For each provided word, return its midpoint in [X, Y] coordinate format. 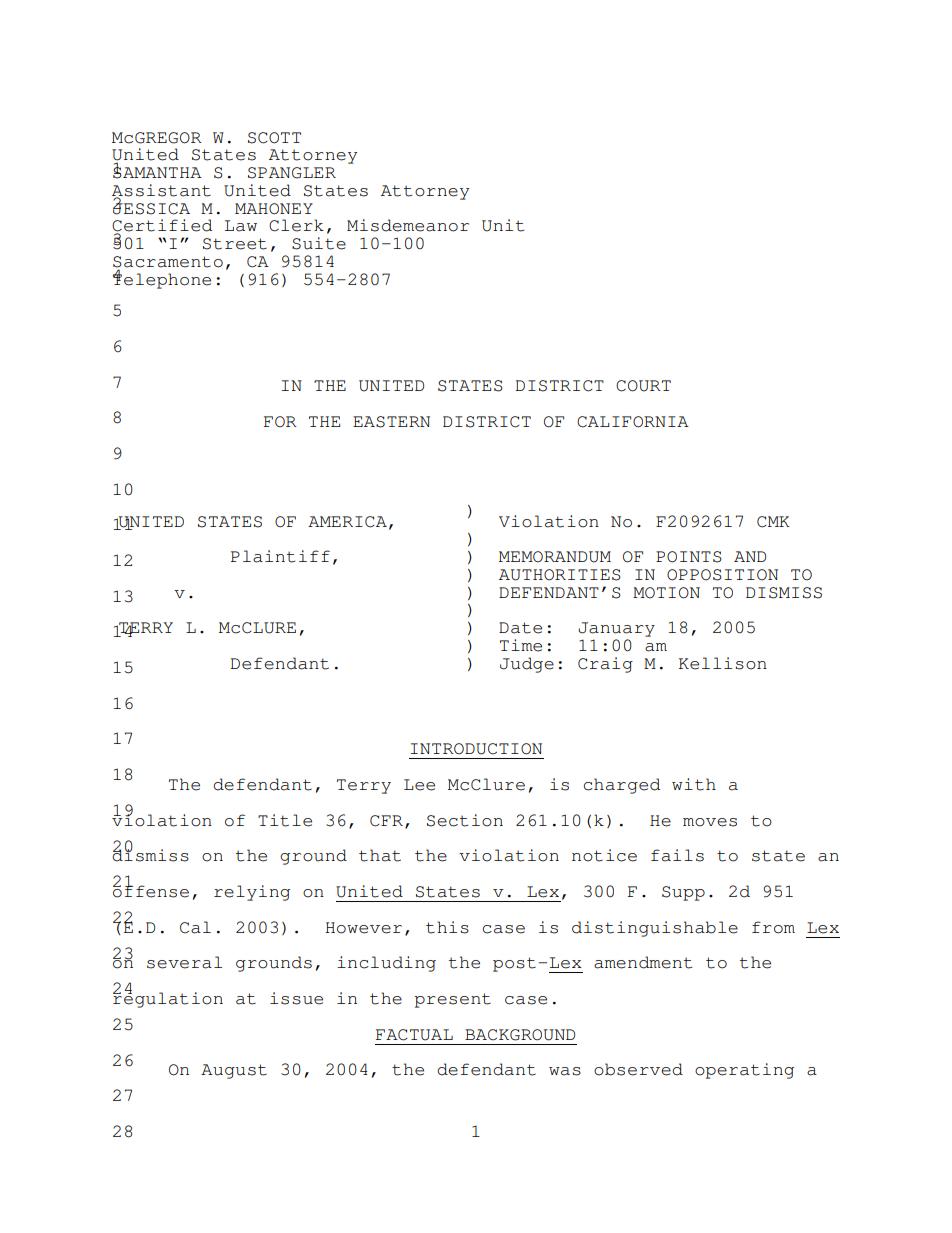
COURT [643, 386]
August [234, 1071]
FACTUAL [414, 1035]
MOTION [666, 593]
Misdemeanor [408, 225]
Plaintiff [280, 556]
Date [520, 628]
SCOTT [274, 138]
